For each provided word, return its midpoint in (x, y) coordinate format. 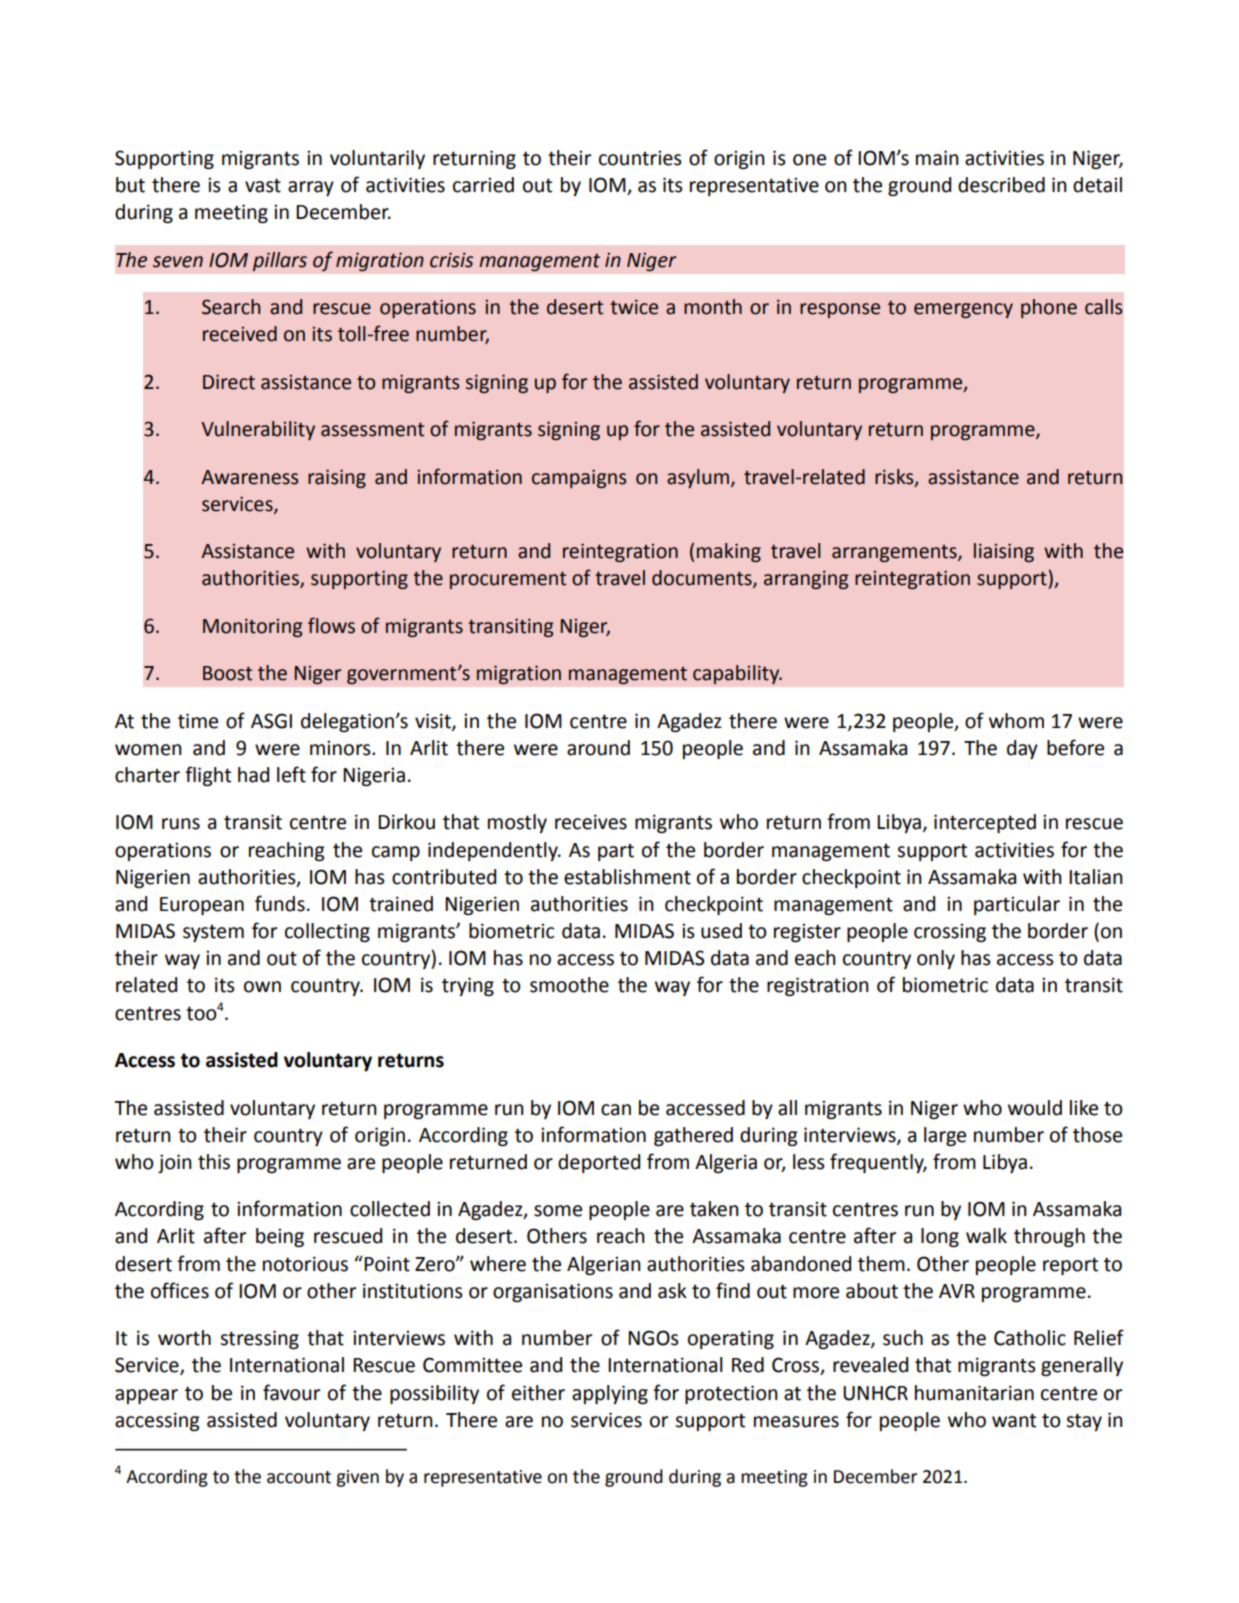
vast (263, 185)
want (1014, 1420)
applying (610, 1394)
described (1001, 185)
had (253, 775)
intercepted (985, 823)
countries (640, 158)
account (299, 1477)
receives (591, 822)
